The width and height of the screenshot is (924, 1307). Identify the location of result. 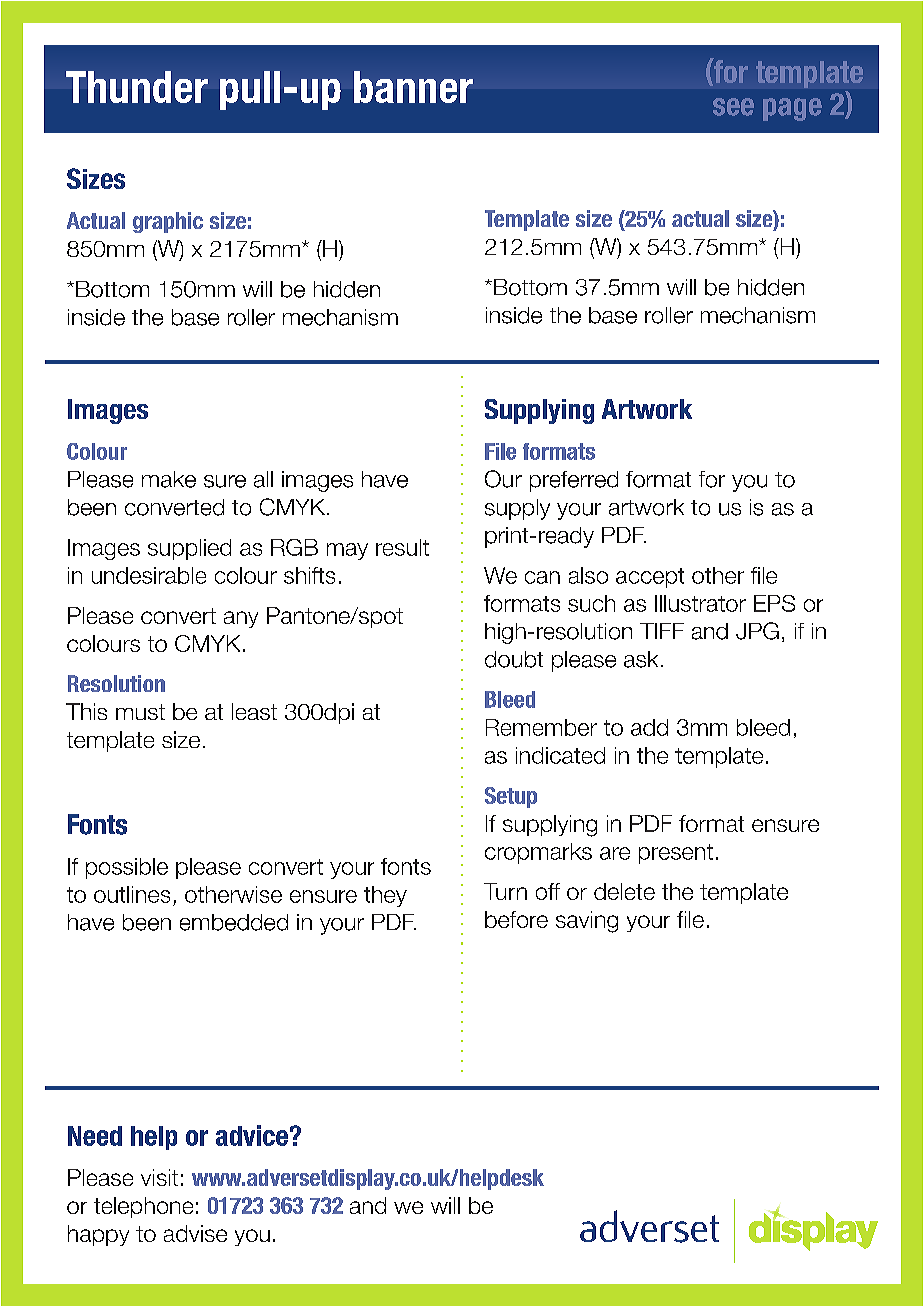
(402, 547).
